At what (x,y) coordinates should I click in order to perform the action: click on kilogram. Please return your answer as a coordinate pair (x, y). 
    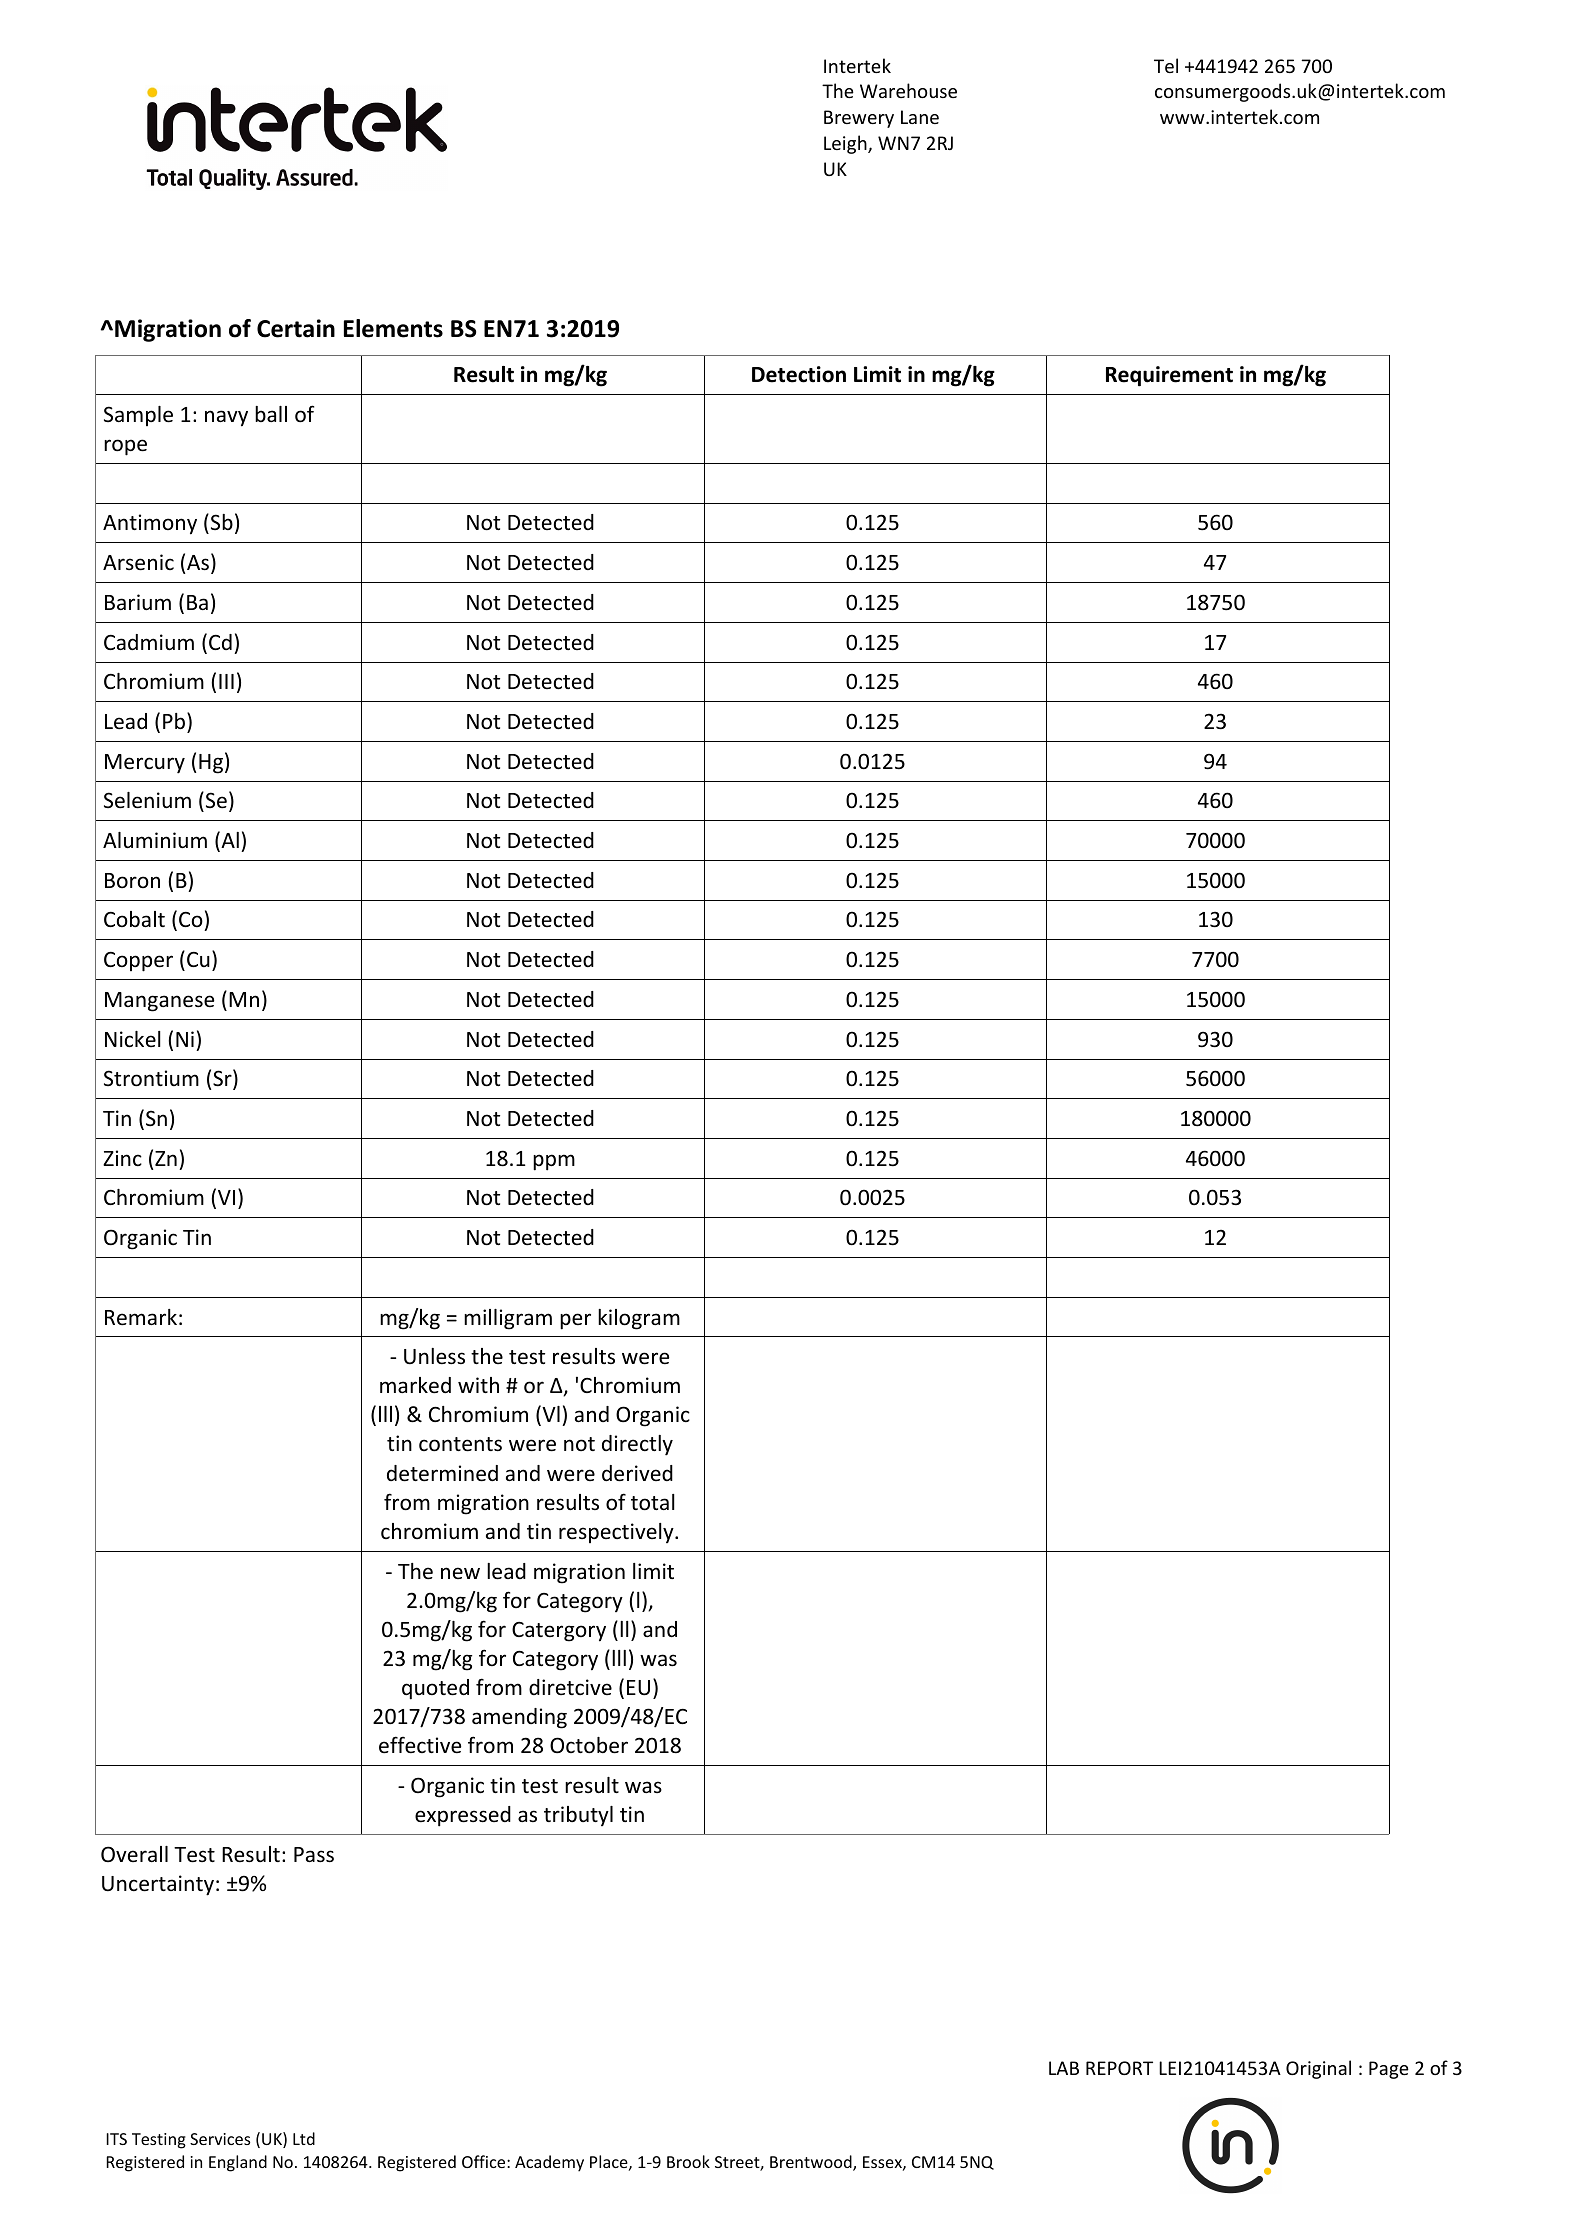
    Looking at the image, I should click on (639, 1319).
